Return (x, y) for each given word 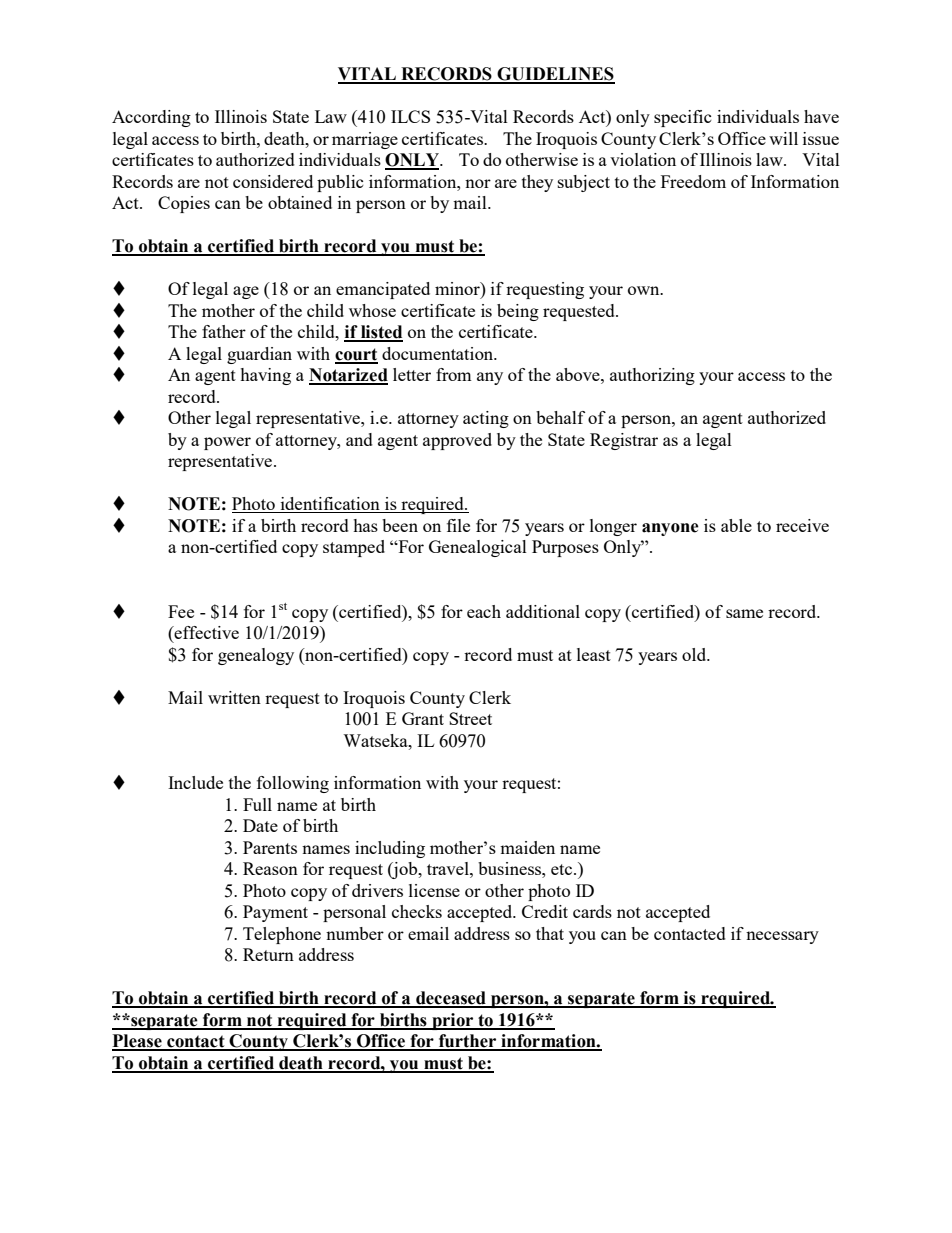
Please (138, 1042)
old (695, 654)
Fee (181, 611)
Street (470, 718)
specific (683, 118)
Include (195, 782)
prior (453, 1021)
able (736, 525)
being (518, 312)
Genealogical (478, 548)
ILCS (410, 116)
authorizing (652, 376)
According (151, 118)
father (224, 331)
